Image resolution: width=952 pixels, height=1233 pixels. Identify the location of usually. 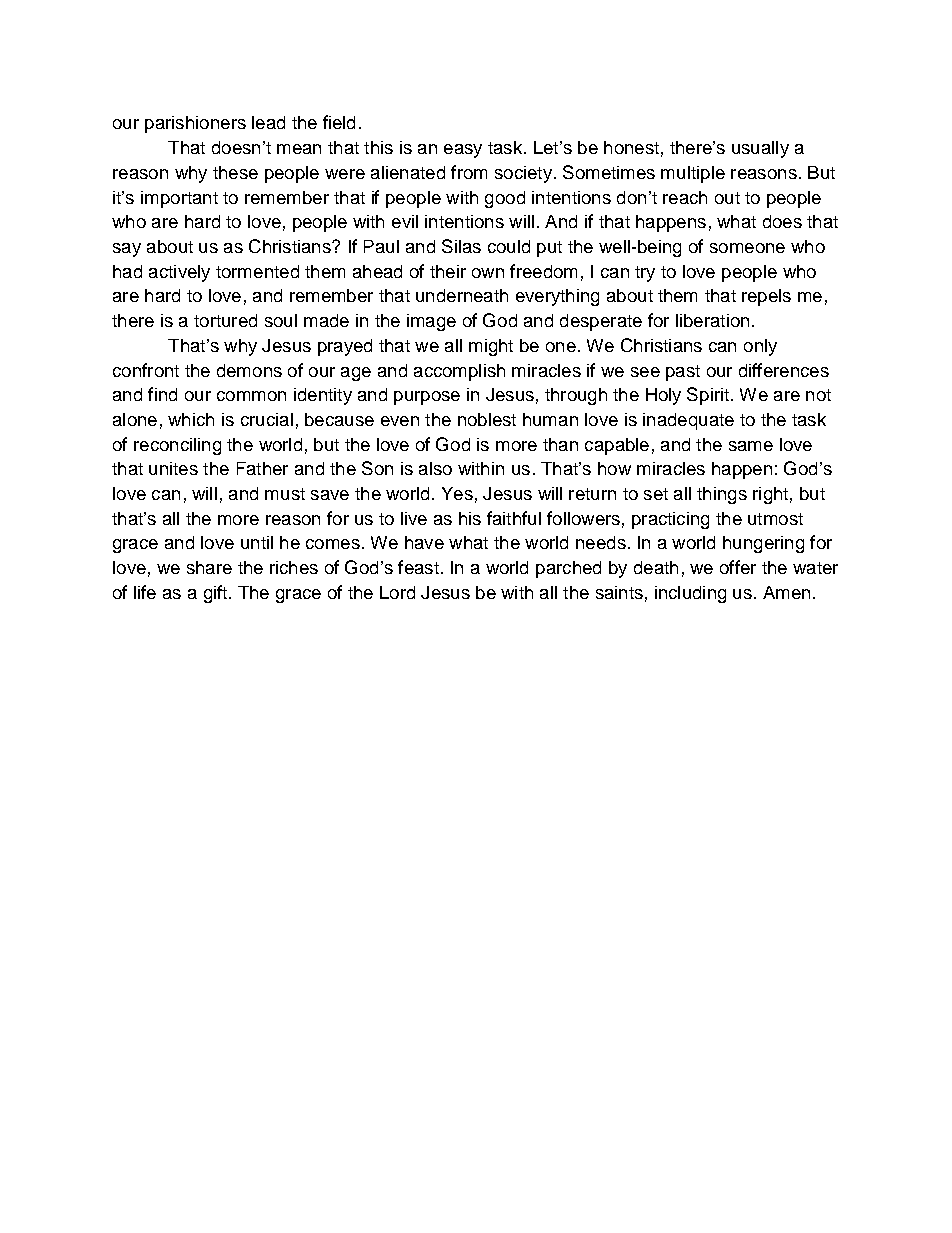
(760, 149).
